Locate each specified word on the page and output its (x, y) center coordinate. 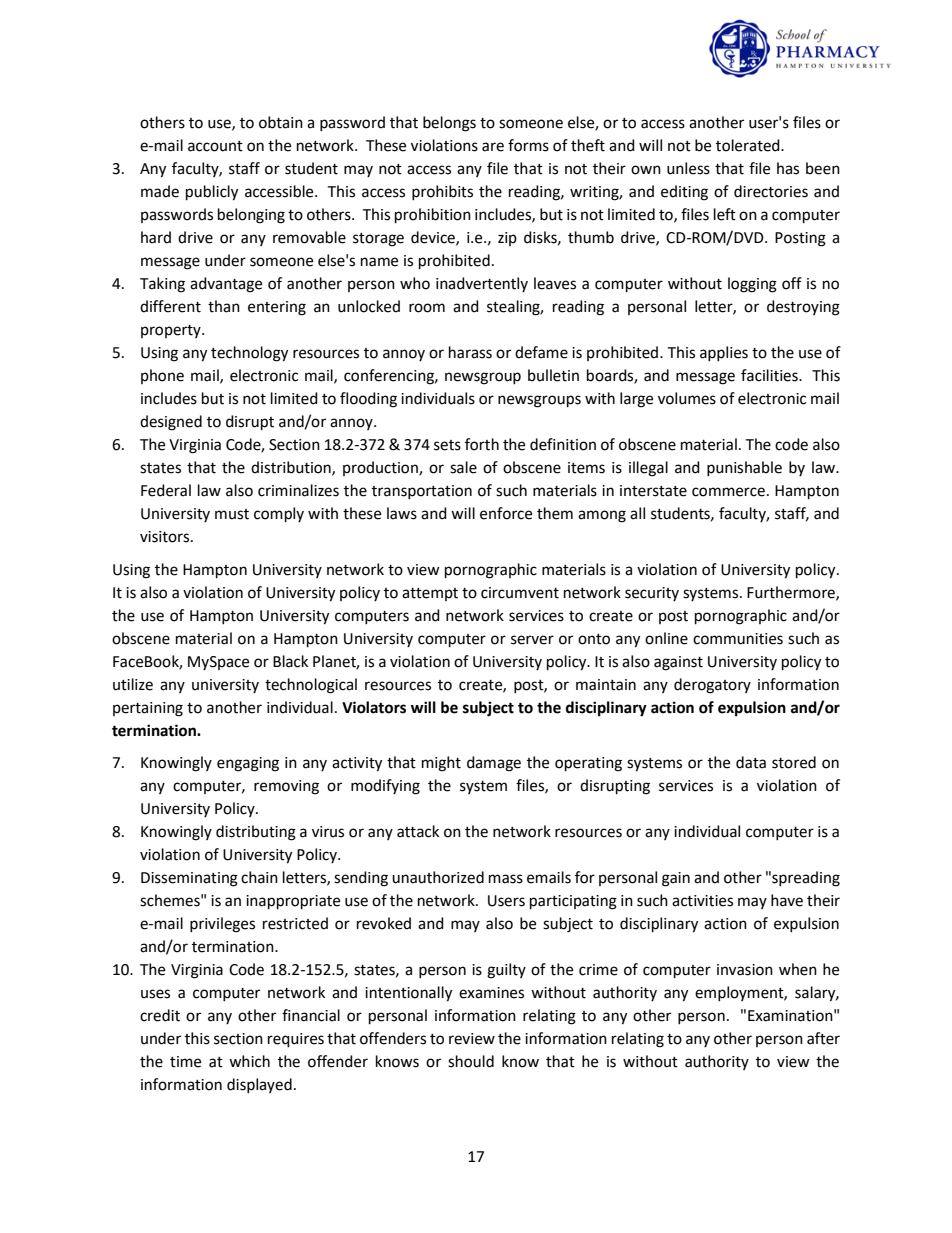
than (224, 306)
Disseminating (189, 879)
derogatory (712, 686)
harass (470, 352)
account (215, 146)
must (232, 514)
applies (724, 353)
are (493, 147)
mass (506, 879)
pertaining (148, 709)
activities (702, 901)
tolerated (749, 145)
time (185, 1062)
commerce (728, 492)
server (532, 640)
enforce (506, 513)
